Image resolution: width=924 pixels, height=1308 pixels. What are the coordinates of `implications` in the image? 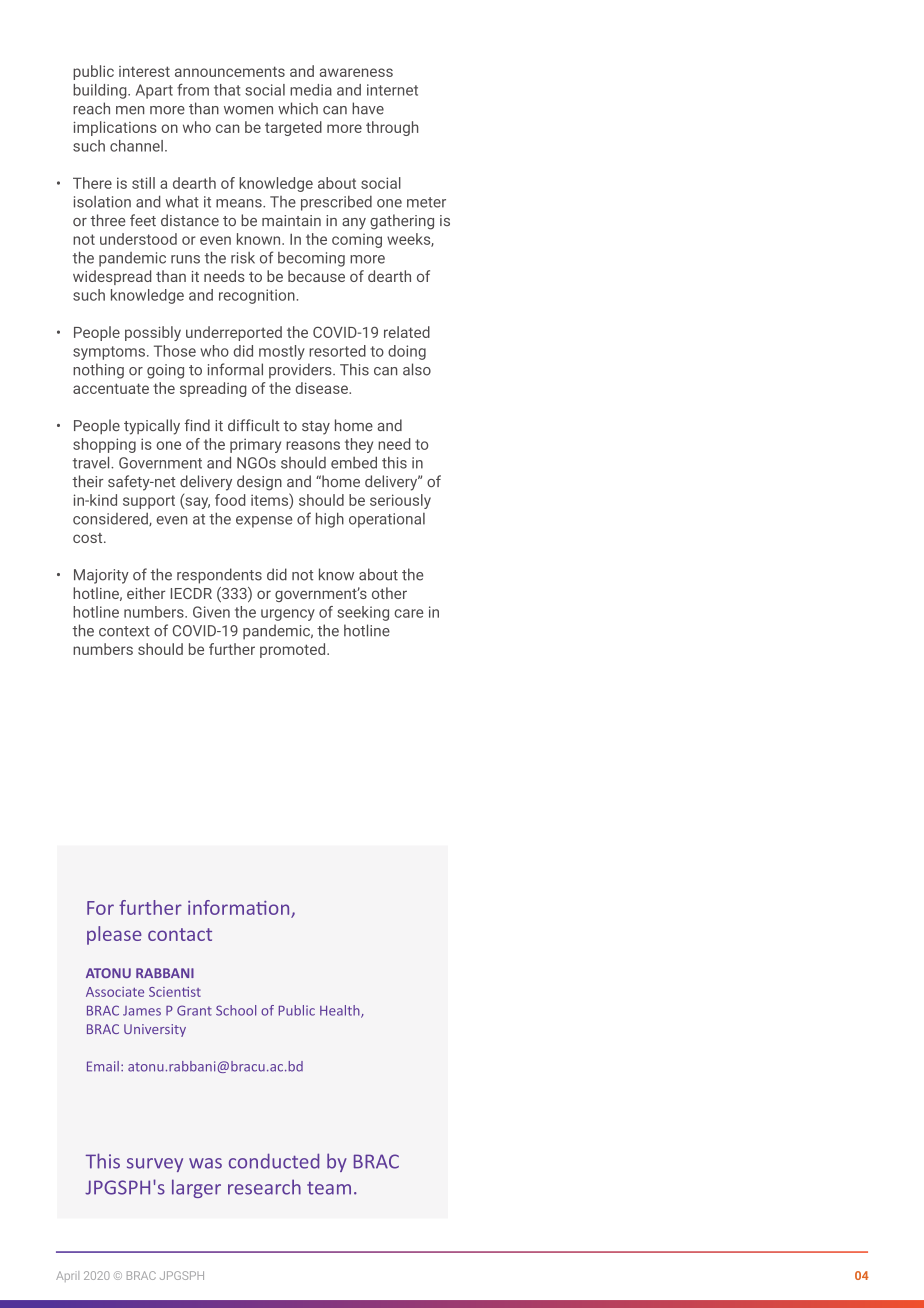 It's located at (115, 128).
